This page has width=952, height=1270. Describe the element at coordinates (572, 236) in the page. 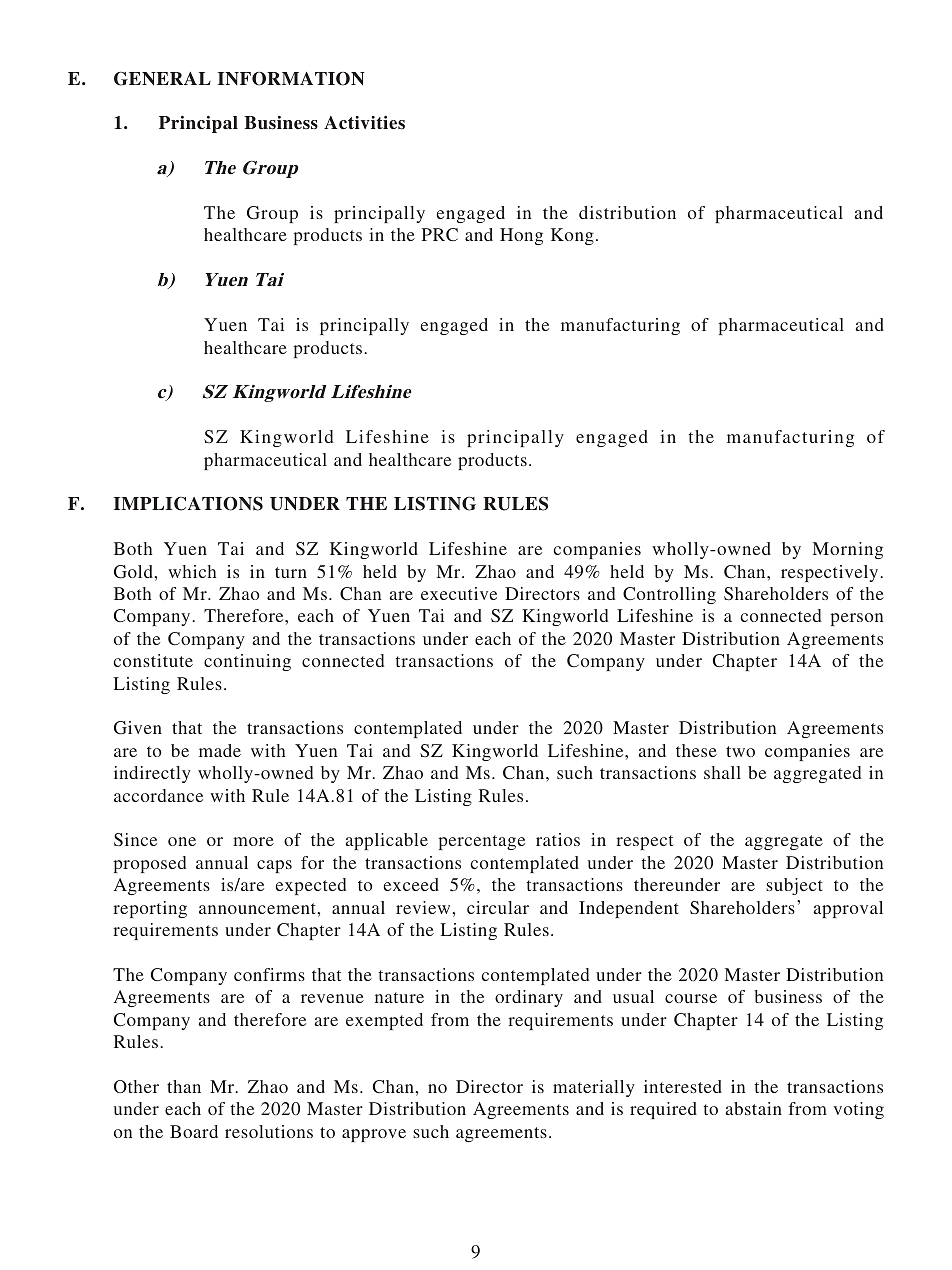

I see `Kong` at that location.
